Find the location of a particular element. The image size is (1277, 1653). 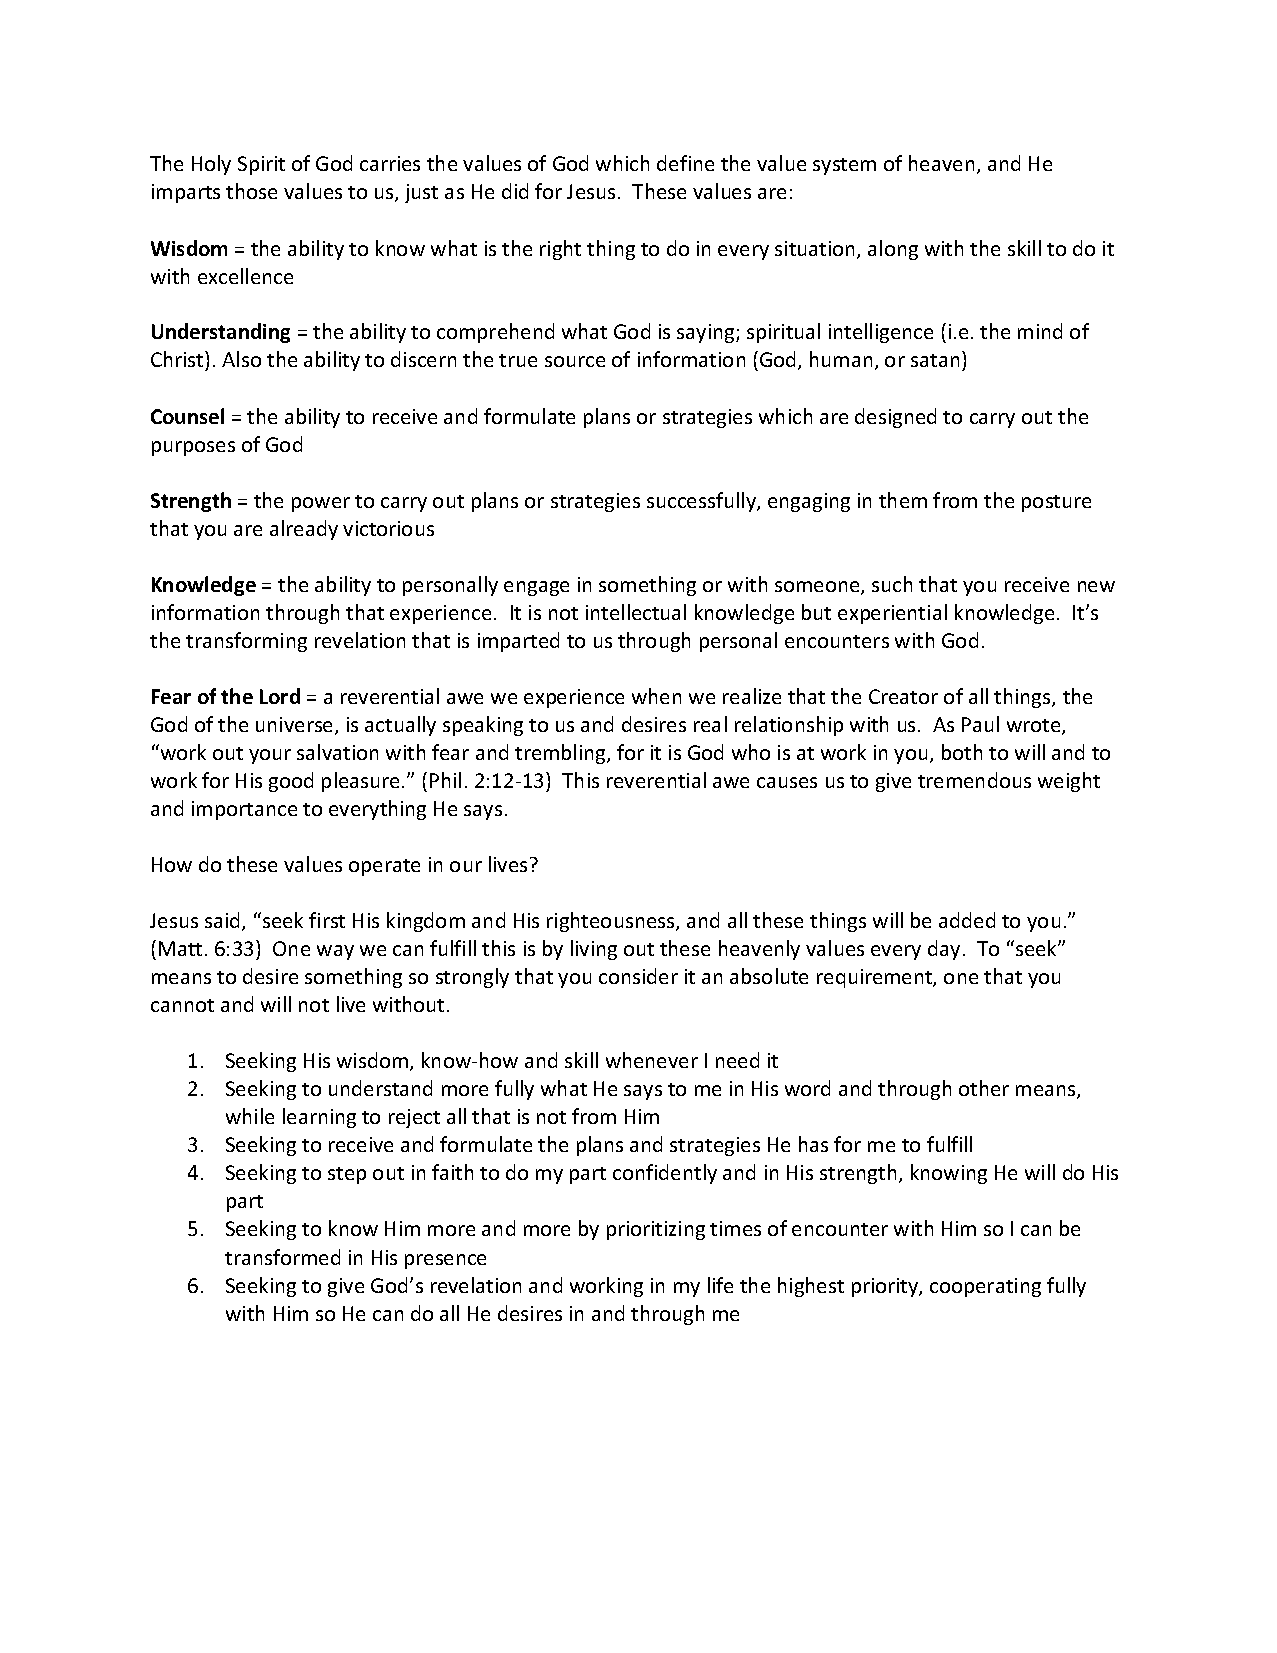

trembling is located at coordinates (561, 754).
